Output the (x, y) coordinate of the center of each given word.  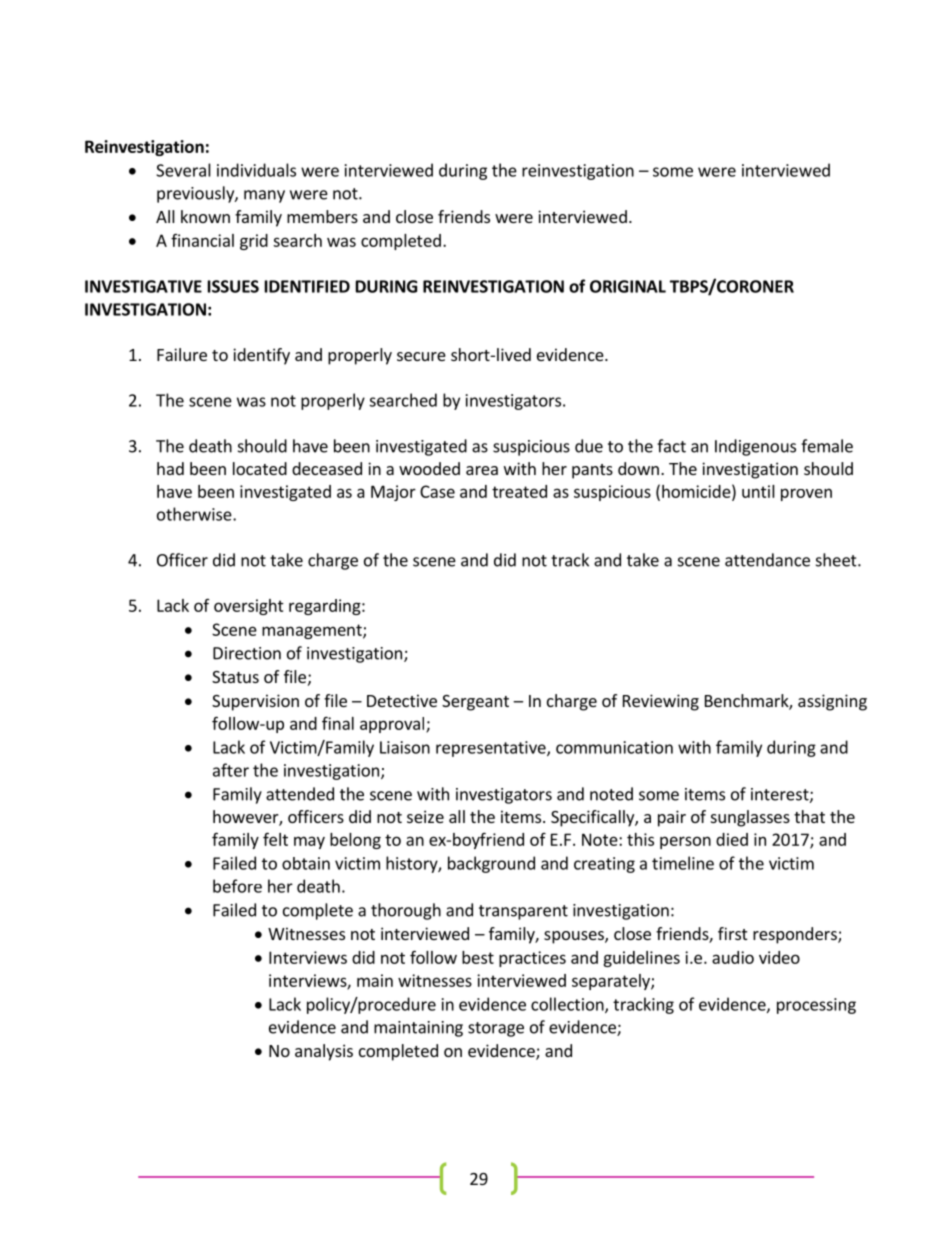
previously (196, 194)
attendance (767, 560)
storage (496, 1029)
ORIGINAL (628, 286)
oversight (249, 607)
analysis (324, 1052)
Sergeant (475, 703)
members (322, 216)
